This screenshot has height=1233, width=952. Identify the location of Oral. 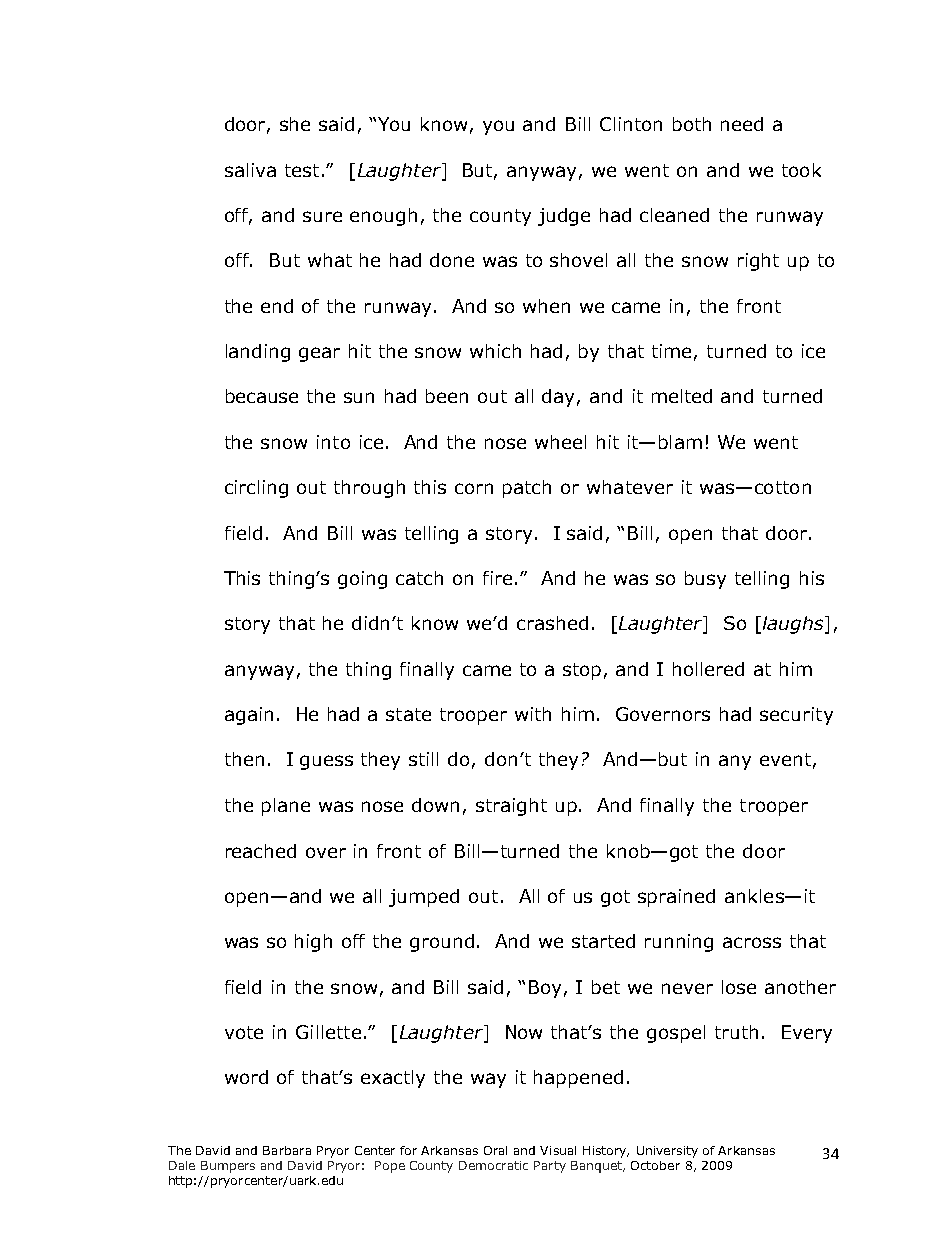
(495, 1150).
